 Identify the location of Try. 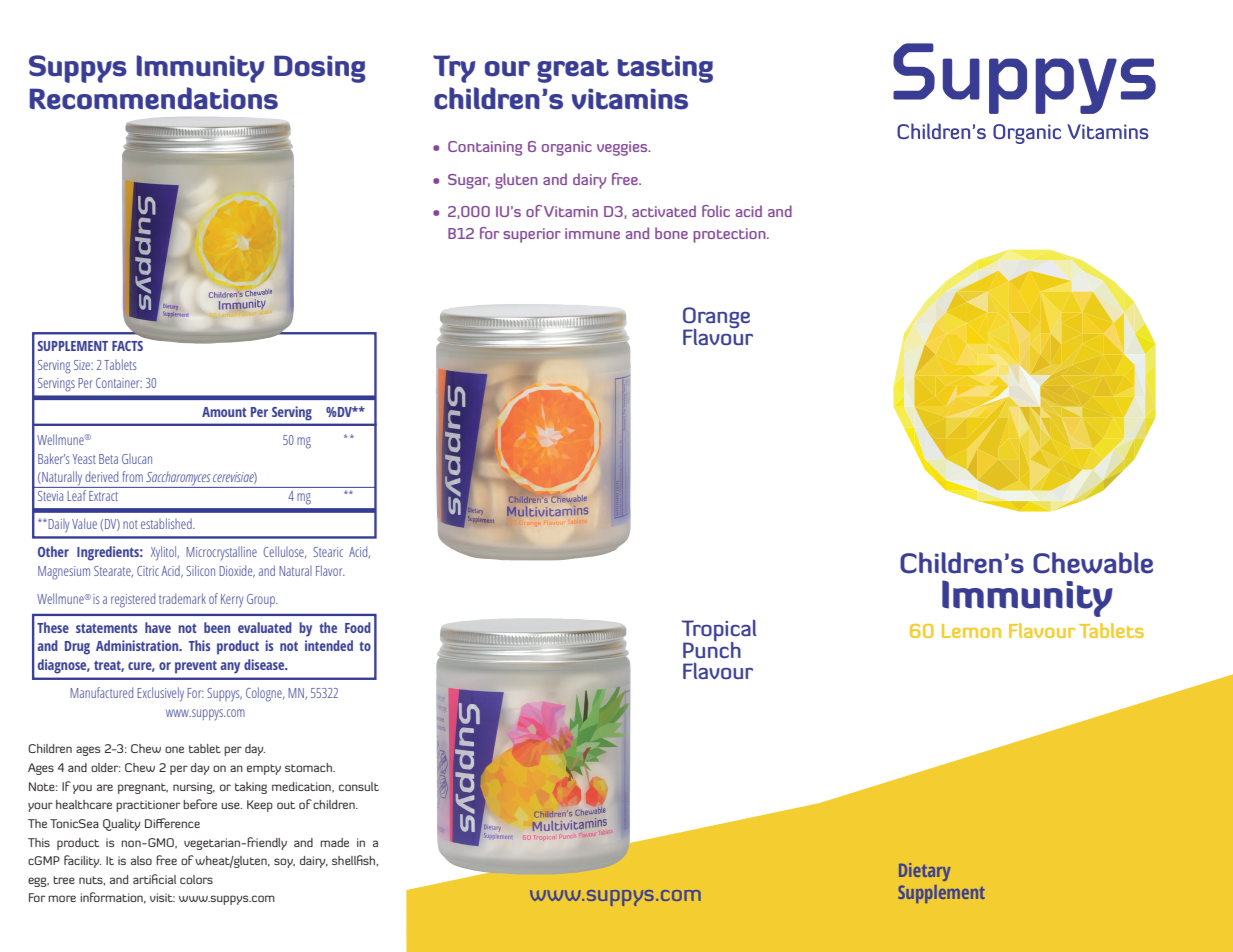
(454, 69).
